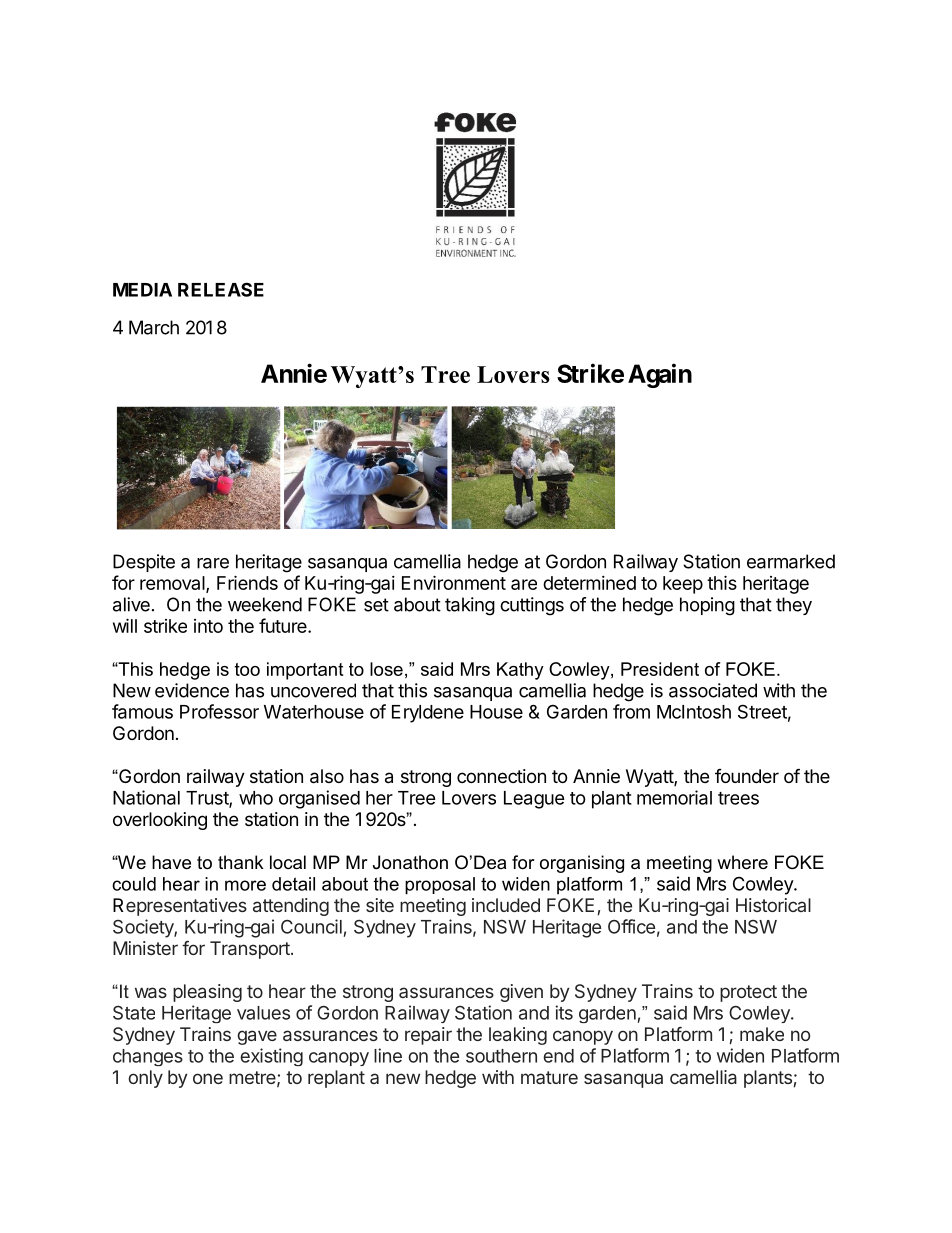 This image has height=1233, width=952. I want to click on rare, so click(213, 563).
